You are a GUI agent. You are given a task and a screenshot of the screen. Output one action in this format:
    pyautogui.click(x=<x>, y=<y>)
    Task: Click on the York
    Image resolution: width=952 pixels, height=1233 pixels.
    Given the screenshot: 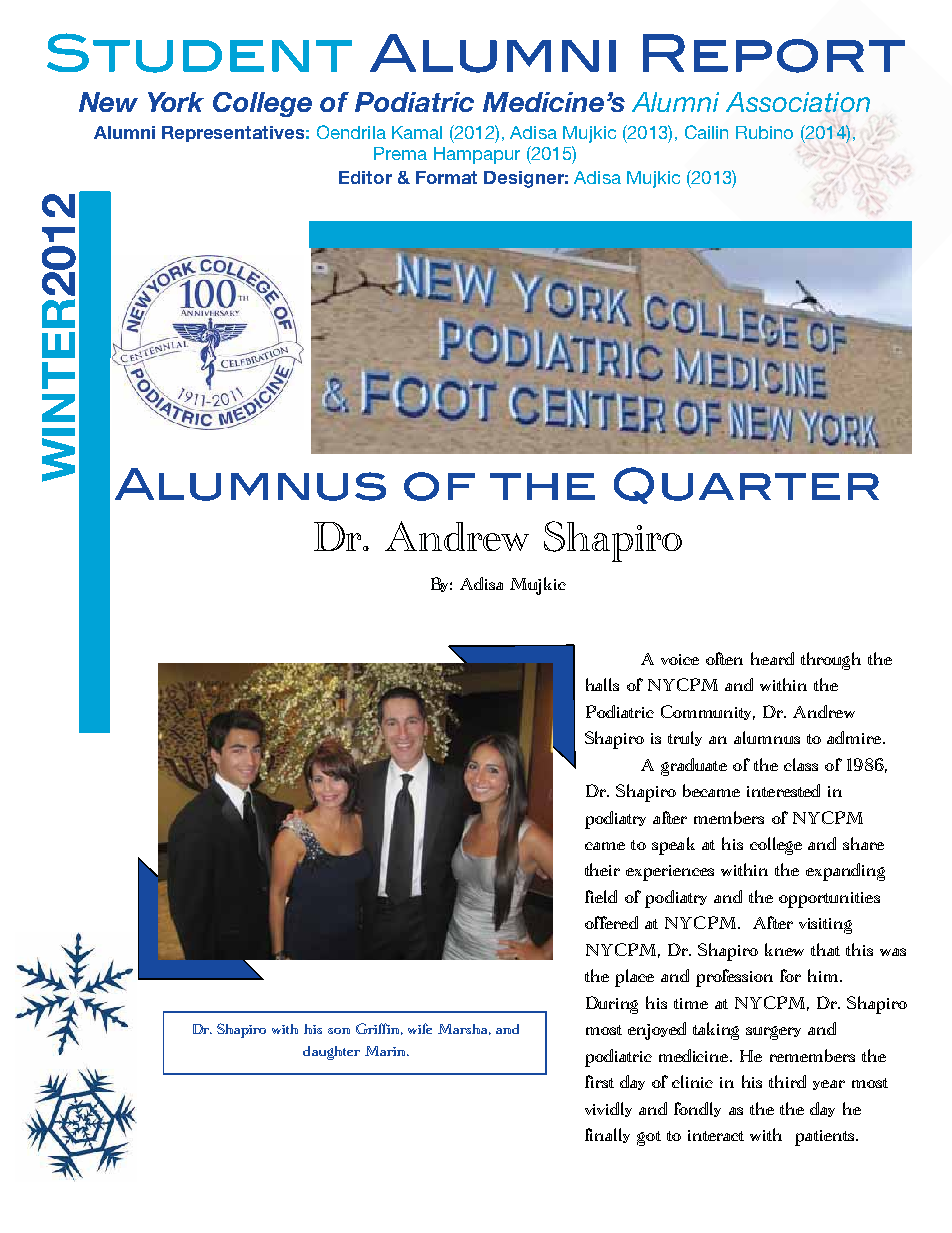 What is the action you would take?
    pyautogui.click(x=176, y=102)
